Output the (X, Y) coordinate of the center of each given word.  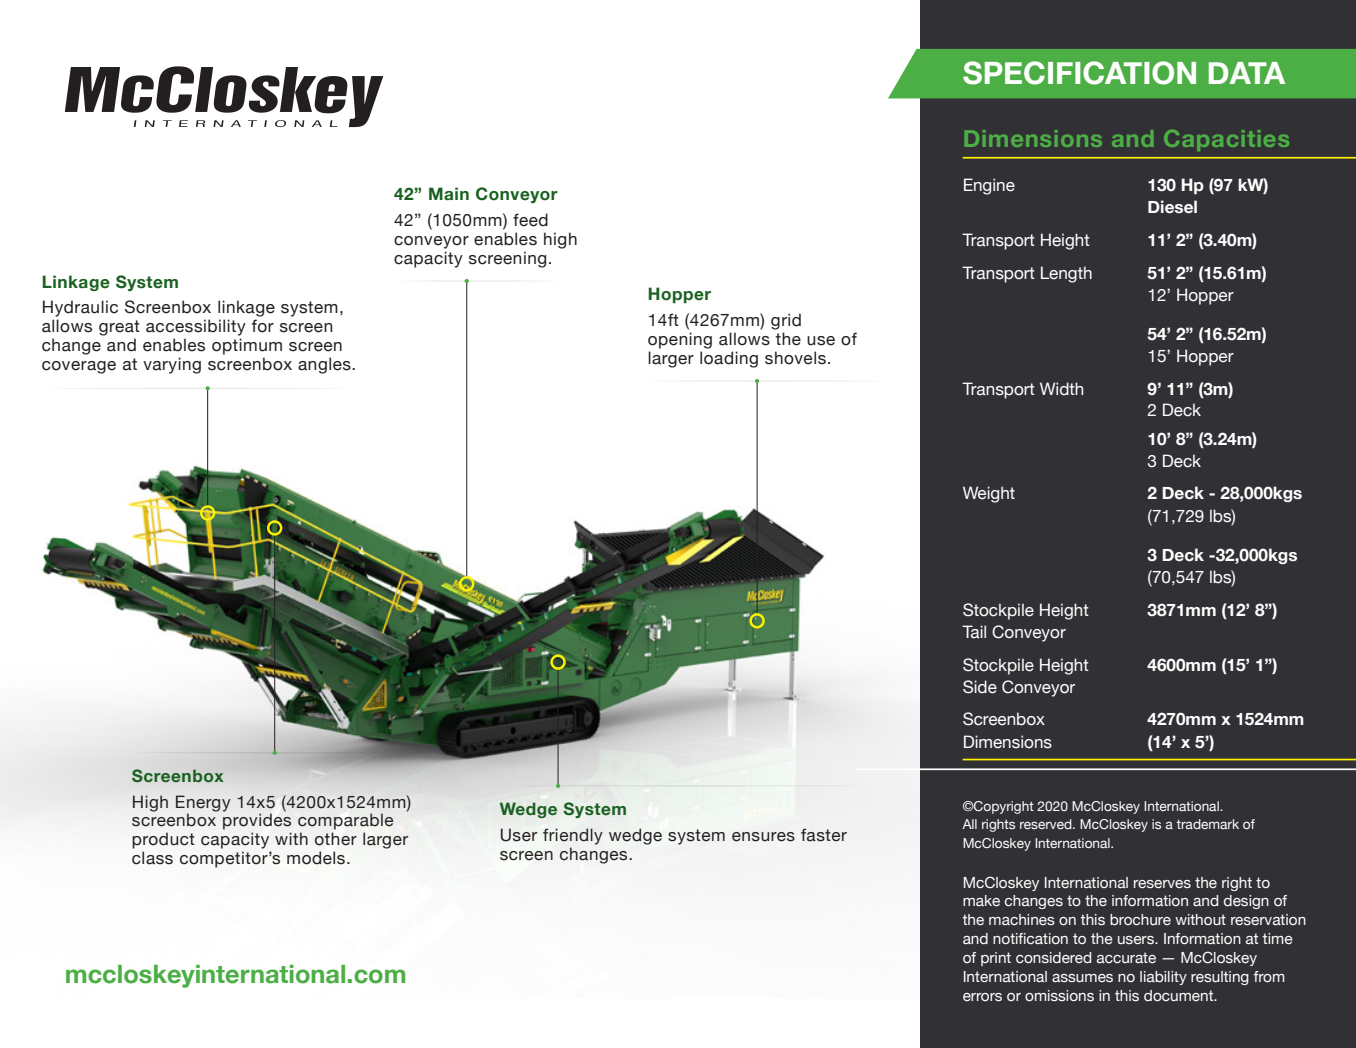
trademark (1207, 824)
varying (172, 365)
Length (1066, 274)
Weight (989, 494)
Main (449, 194)
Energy (203, 803)
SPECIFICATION (1079, 73)
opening (680, 340)
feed (530, 220)
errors (982, 997)
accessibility (196, 327)
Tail (974, 632)
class (152, 858)
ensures (763, 837)
